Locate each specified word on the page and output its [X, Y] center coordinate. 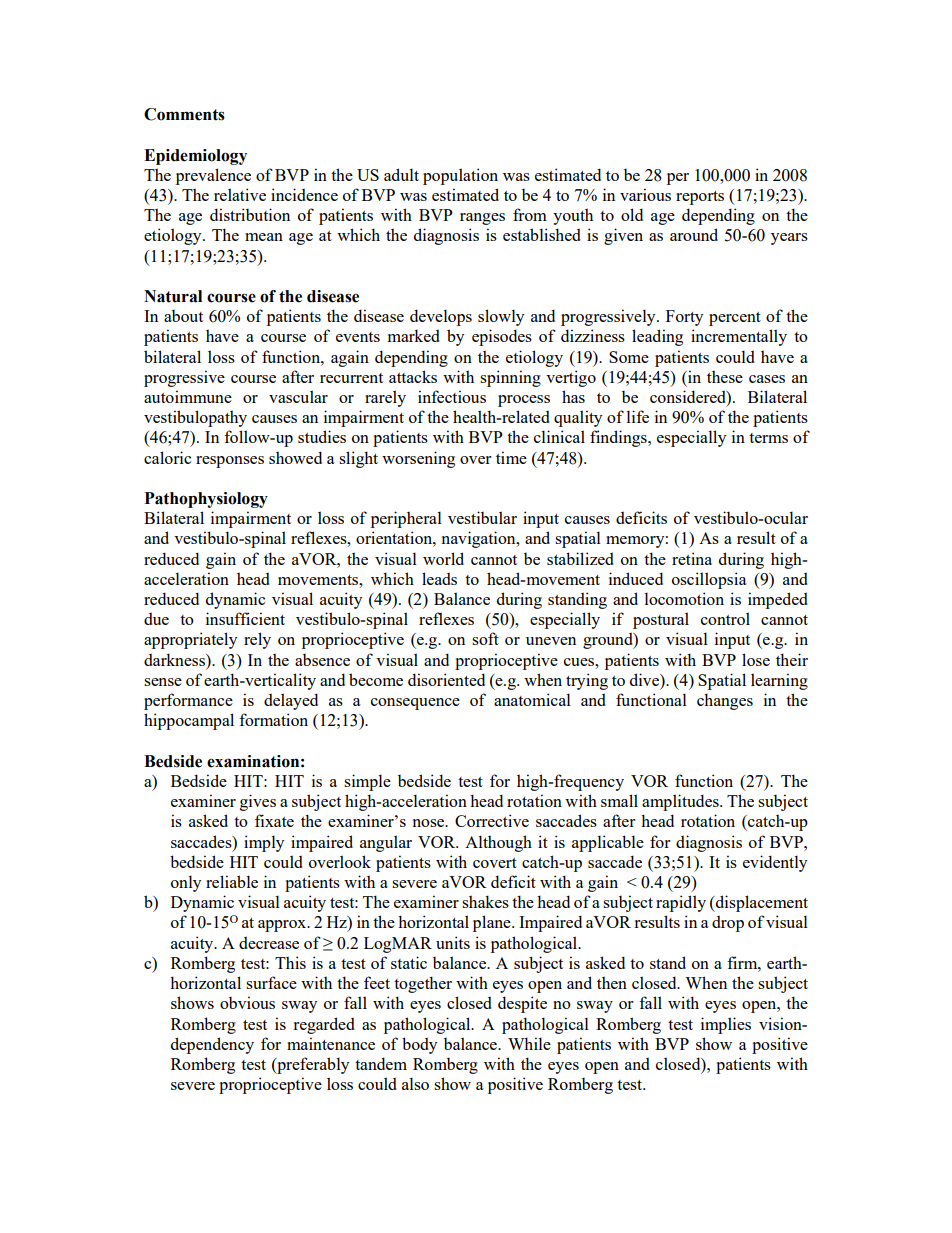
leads [439, 578]
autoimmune [188, 396]
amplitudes [681, 802]
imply [264, 843]
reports [700, 198]
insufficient [245, 618]
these [725, 376]
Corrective [492, 820]
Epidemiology [195, 157]
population [460, 176]
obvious [247, 1002]
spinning [510, 378]
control [725, 618]
